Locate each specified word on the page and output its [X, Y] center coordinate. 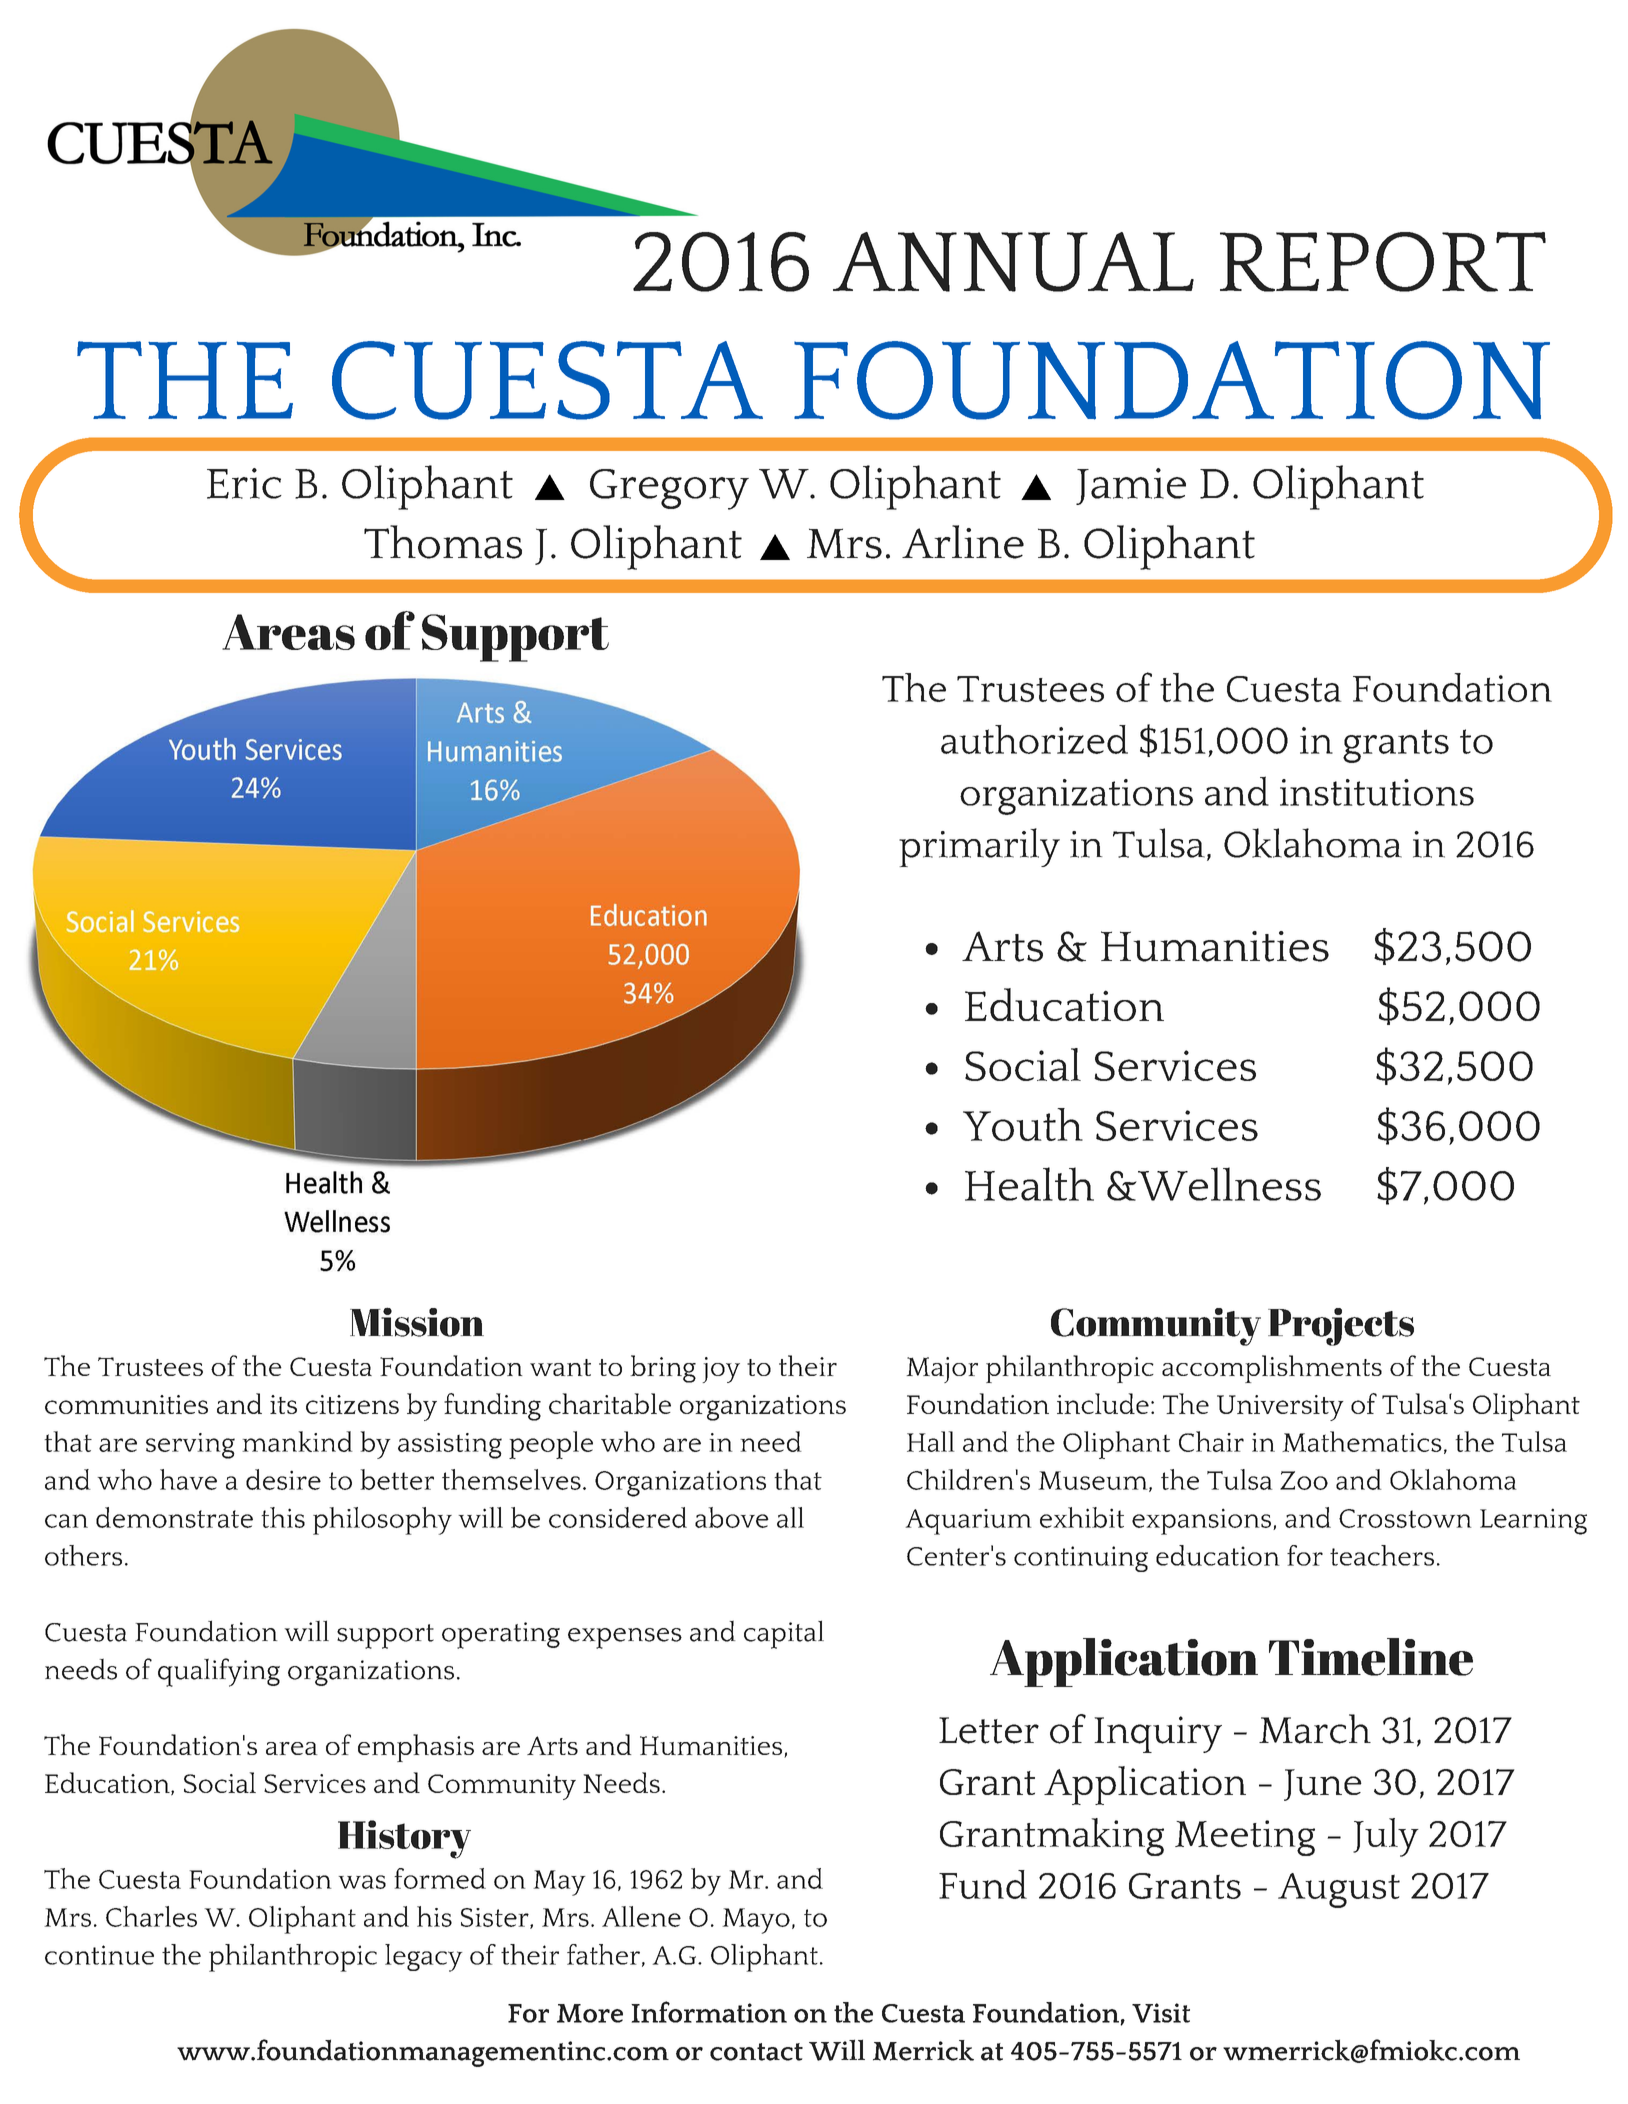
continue [99, 1955]
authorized [1034, 739]
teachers [1382, 1555]
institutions [1377, 792]
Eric [244, 483]
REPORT [1383, 262]
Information [709, 2012]
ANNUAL [1013, 262]
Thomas [443, 542]
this [283, 1517]
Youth [1023, 1124]
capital [784, 1634]
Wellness [1228, 1184]
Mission [417, 1322]
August [1339, 1890]
